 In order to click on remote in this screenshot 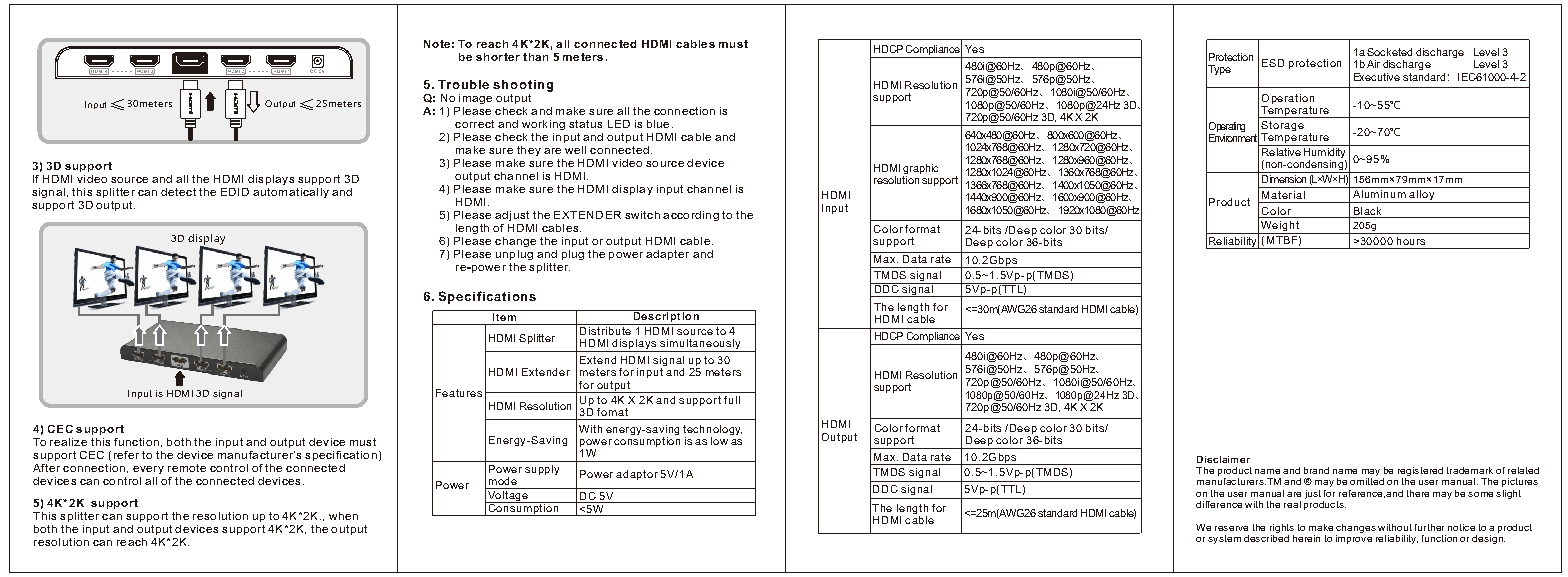, I will do `click(187, 468)`.
